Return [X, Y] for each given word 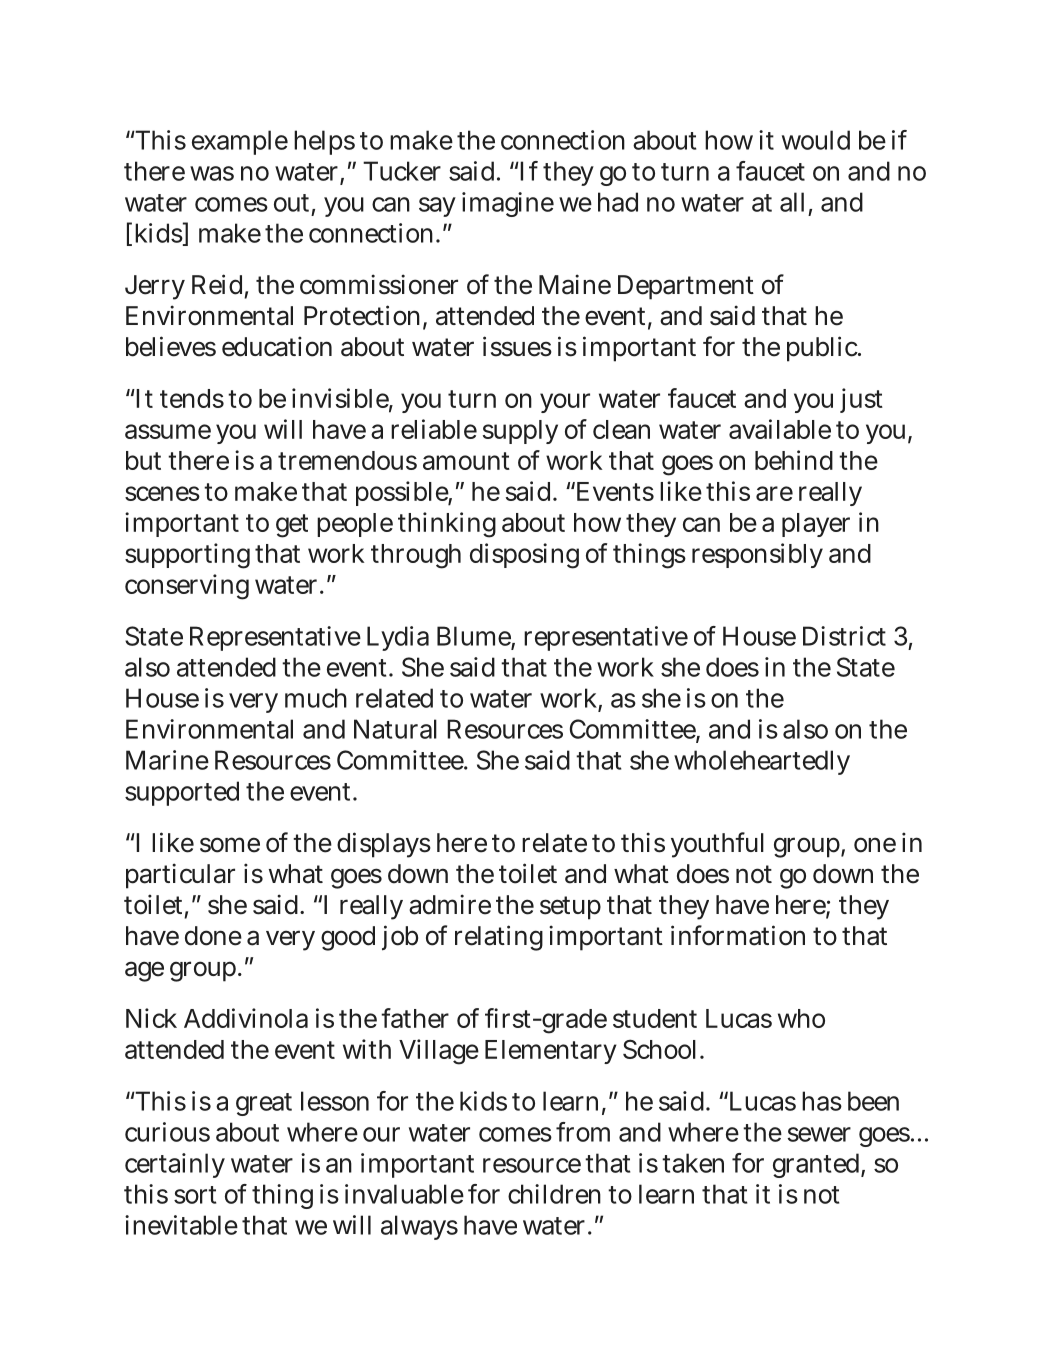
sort [195, 1195]
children [554, 1194]
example [240, 142]
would [816, 140]
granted [816, 1165]
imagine [508, 204]
